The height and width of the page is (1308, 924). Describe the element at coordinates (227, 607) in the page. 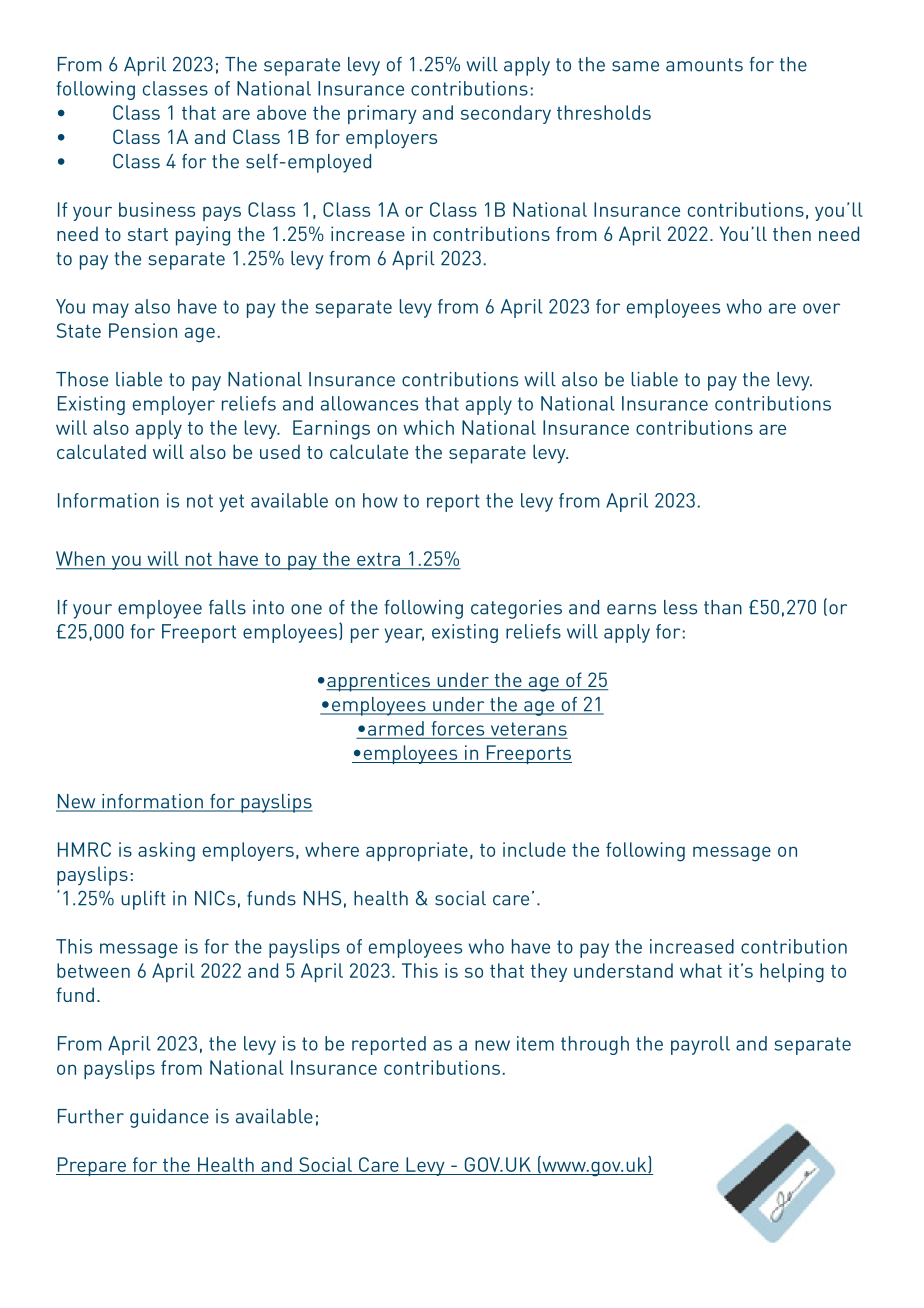

I see `falls` at that location.
